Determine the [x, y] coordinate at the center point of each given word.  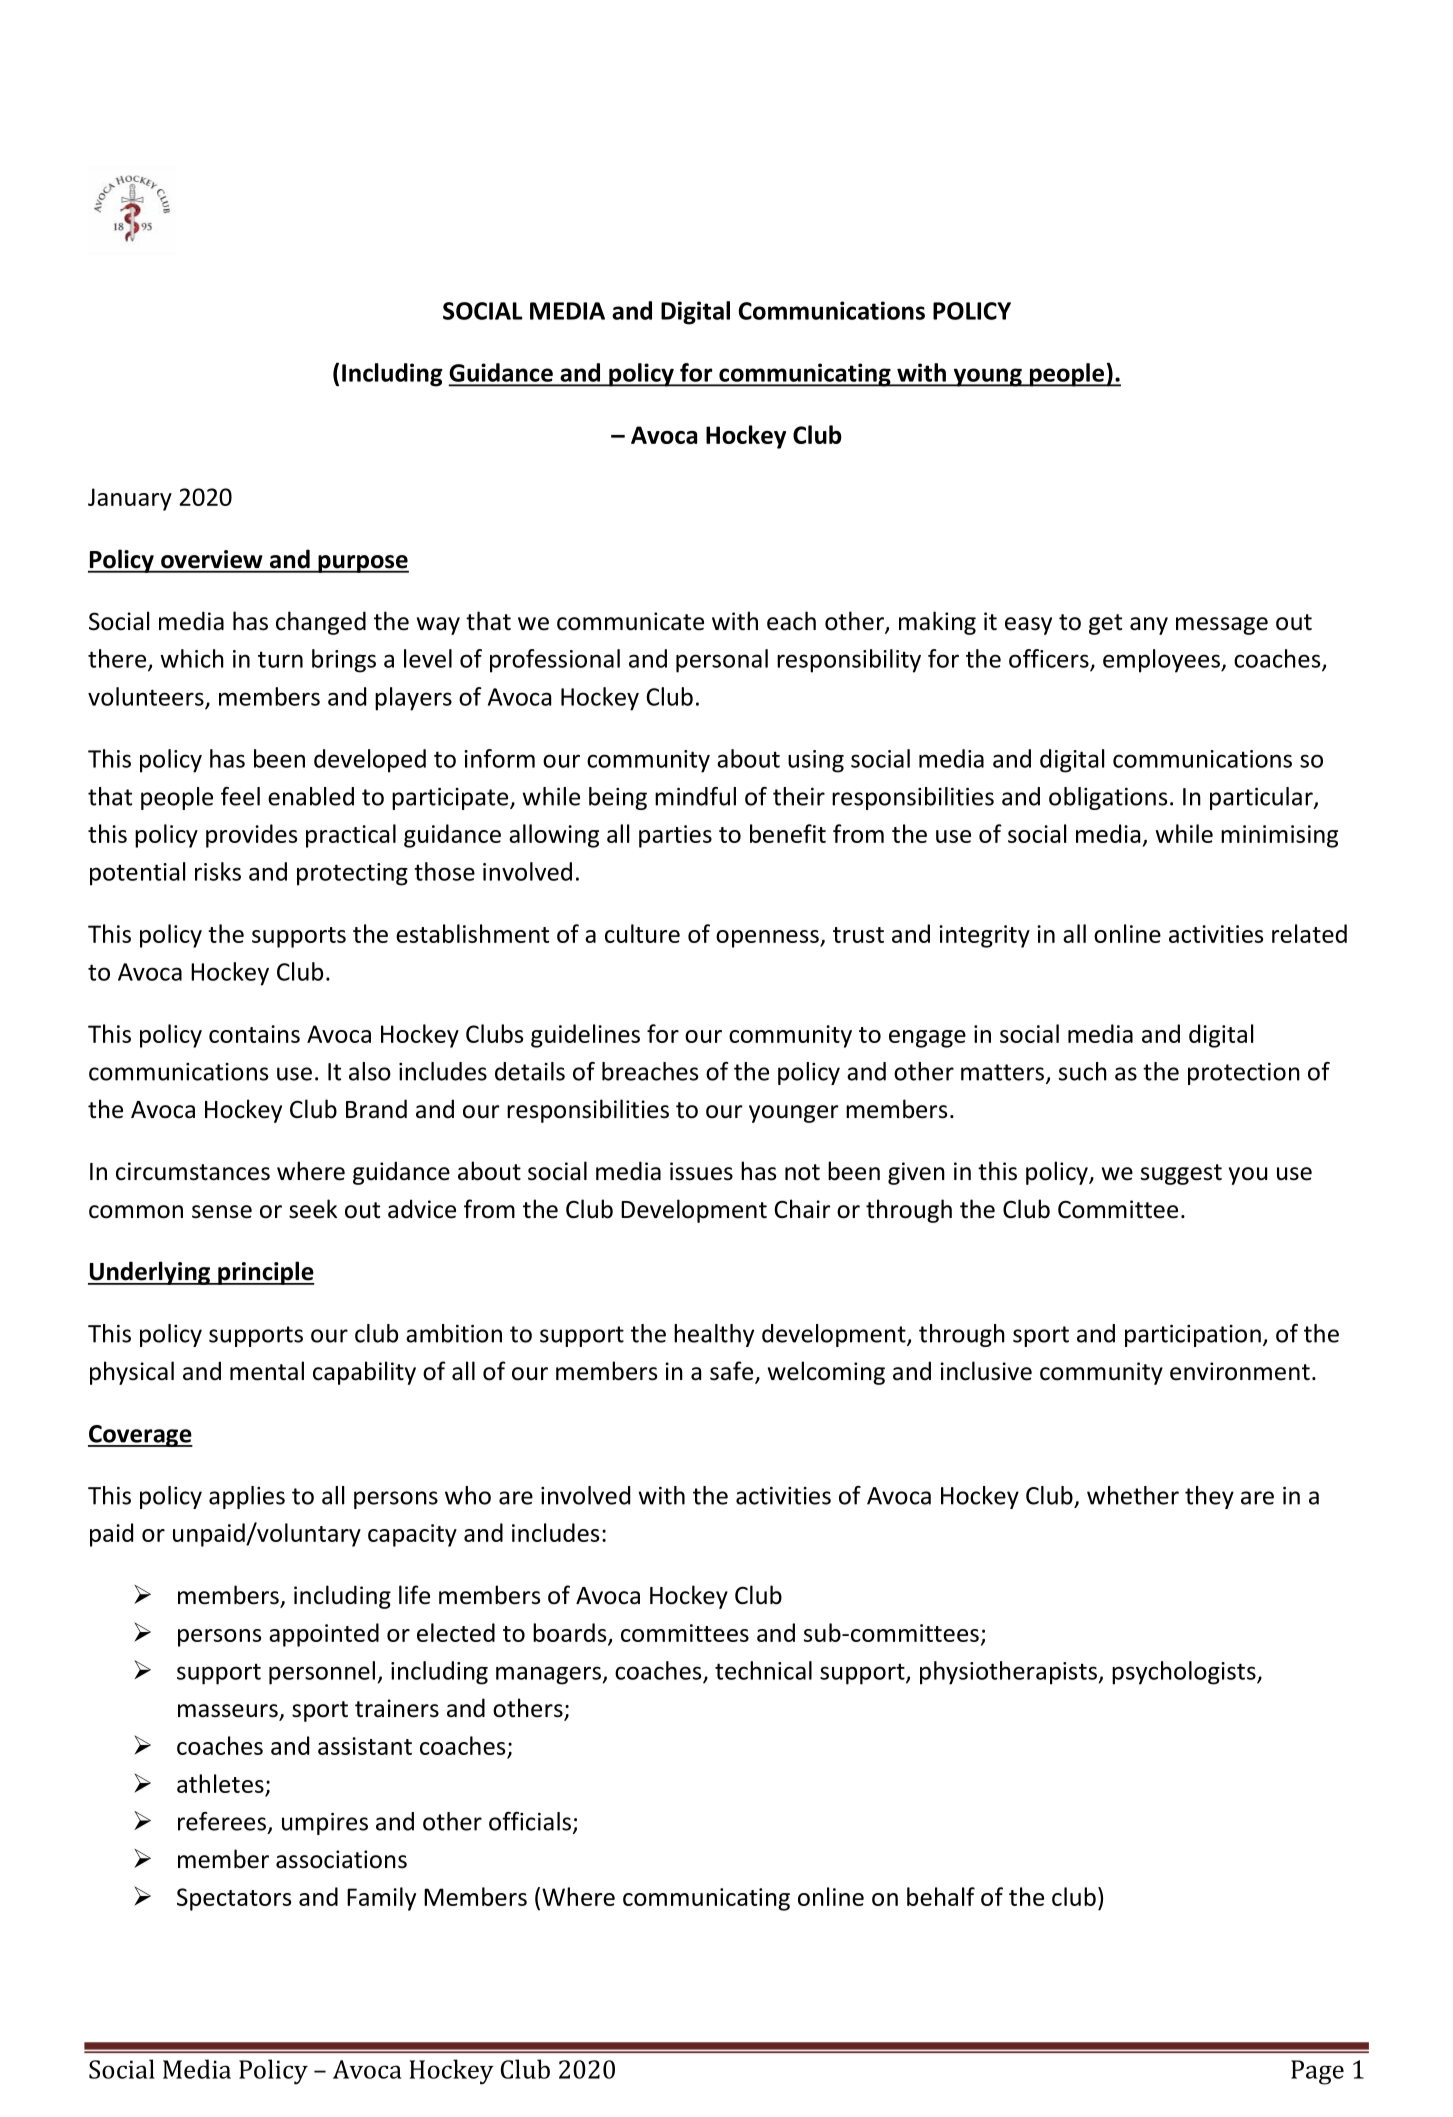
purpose [362, 564]
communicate [630, 621]
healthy [714, 1335]
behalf [941, 1896]
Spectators [234, 1899]
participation [1193, 1336]
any [1149, 626]
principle [265, 1273]
